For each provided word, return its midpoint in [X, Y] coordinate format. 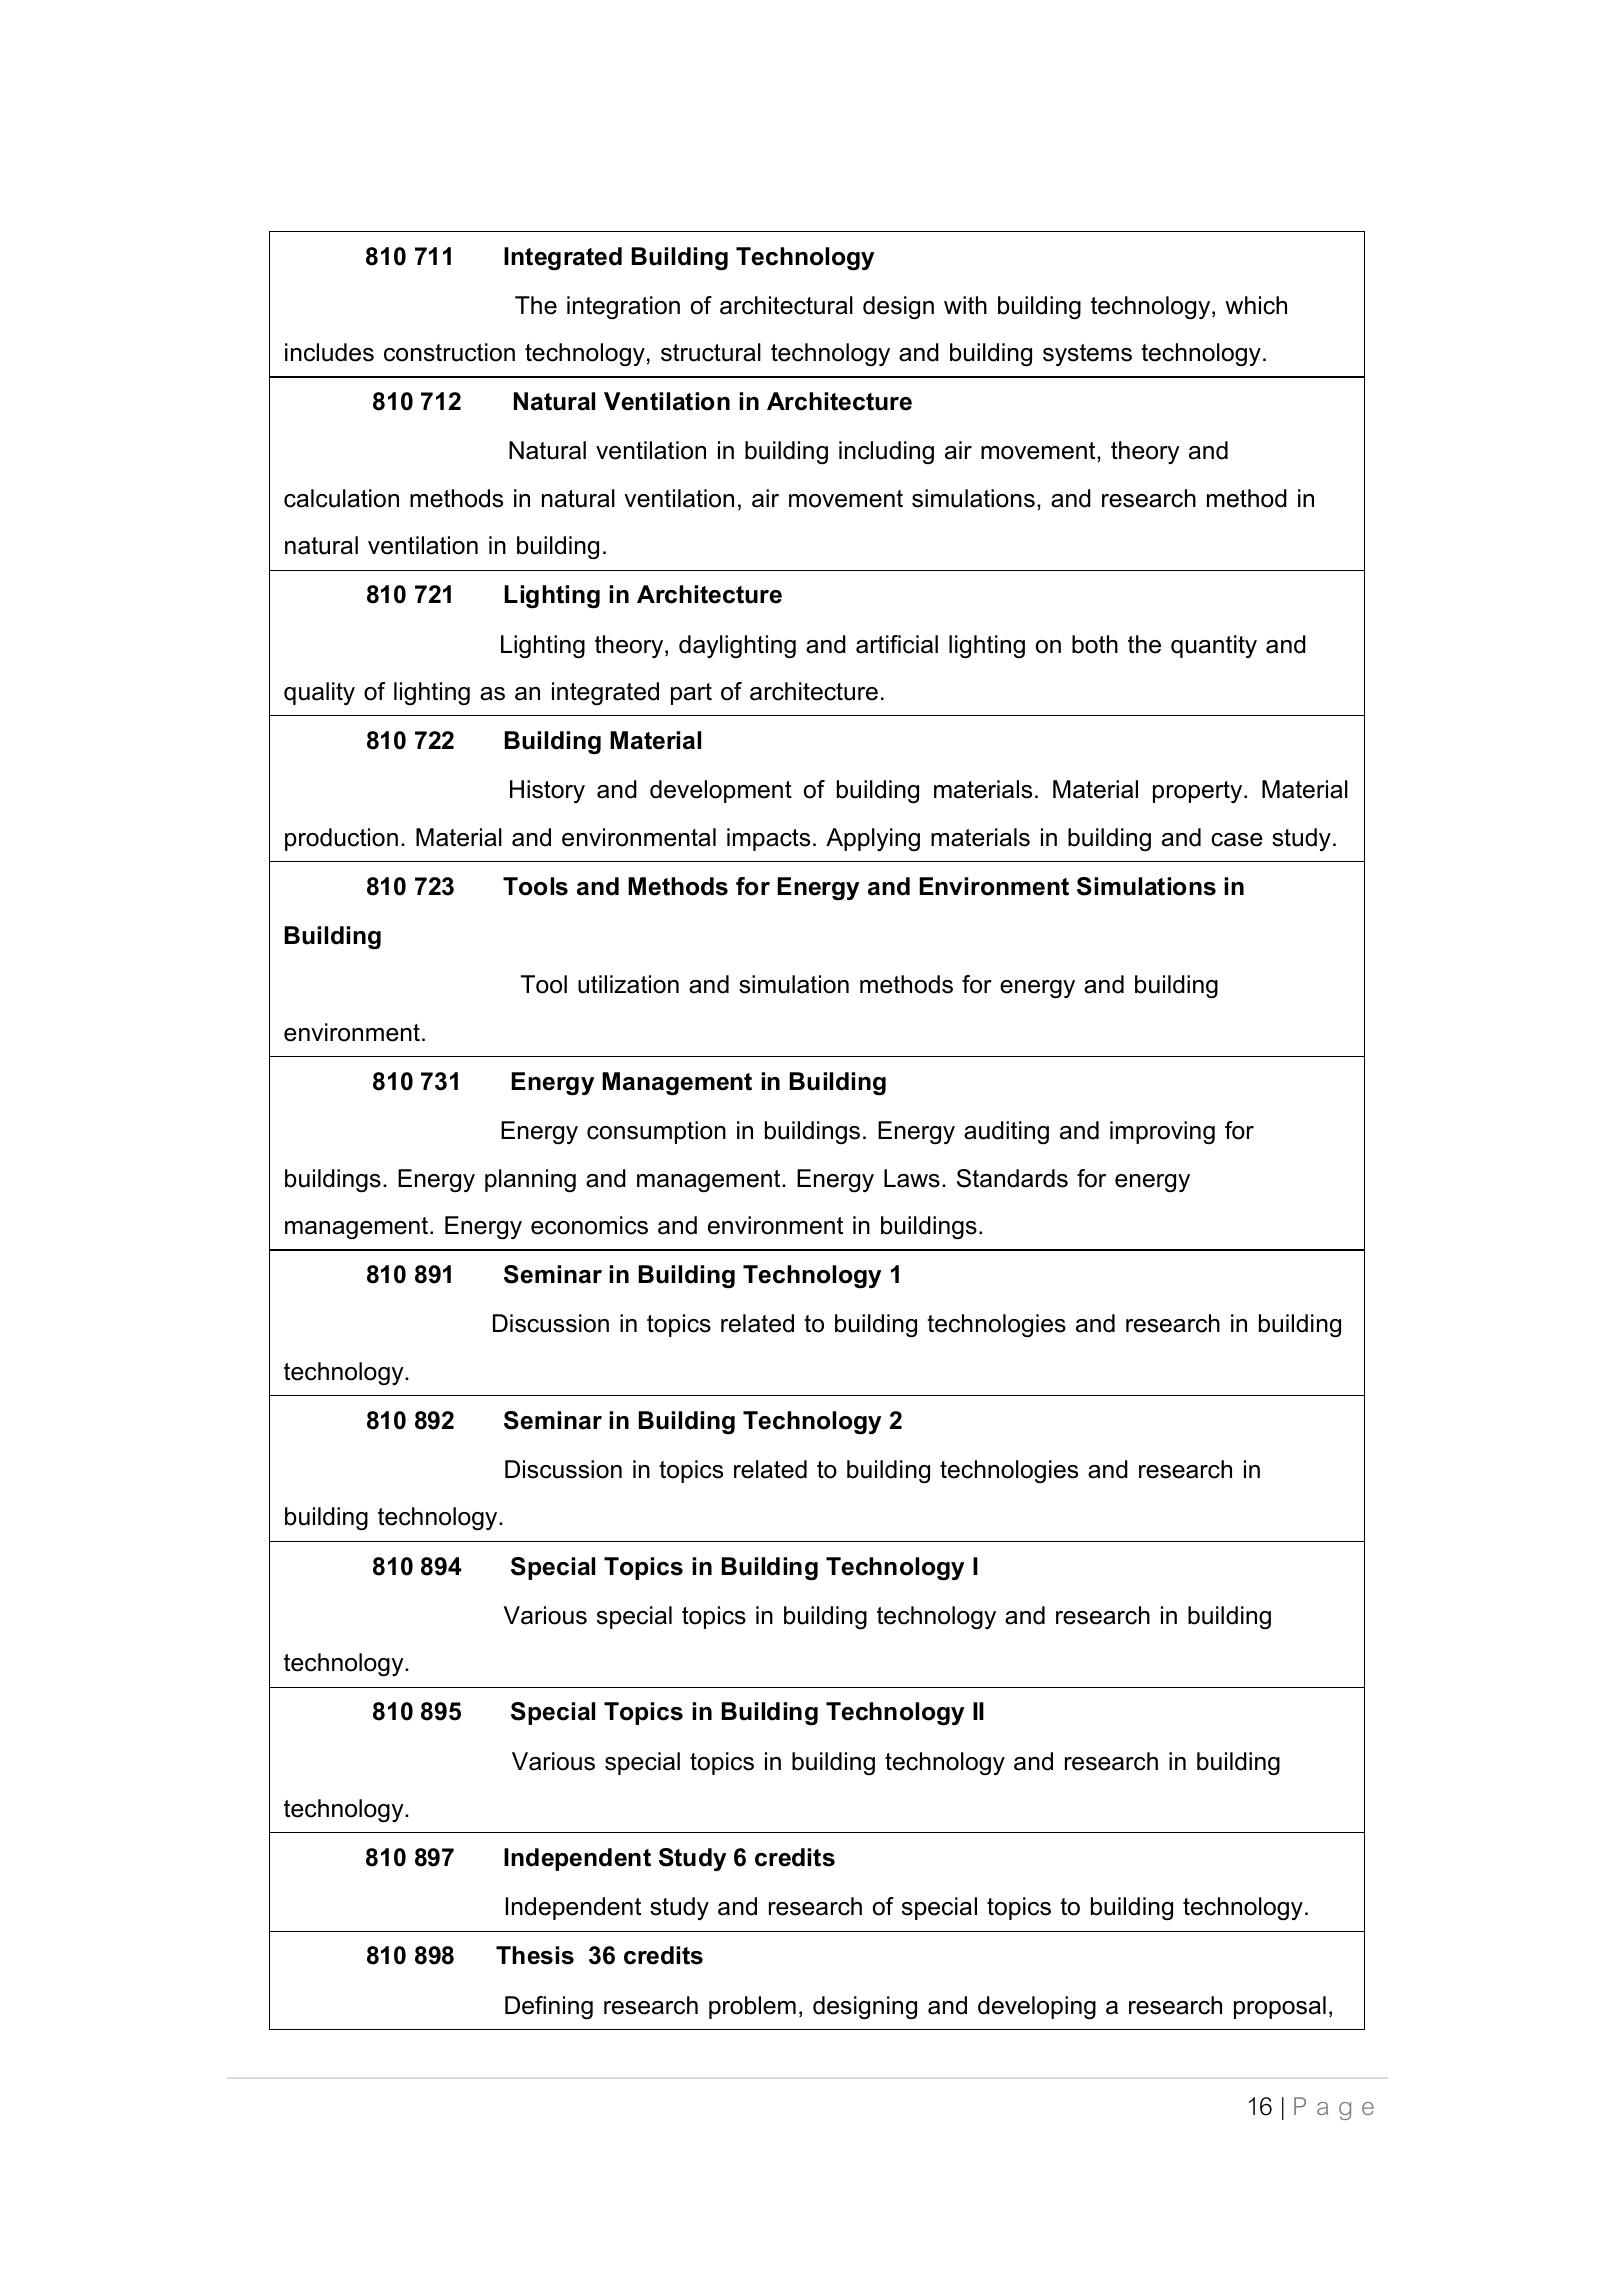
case [1237, 840]
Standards [1012, 1178]
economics [589, 1225]
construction [449, 352]
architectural [786, 305]
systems [1087, 355]
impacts [768, 839]
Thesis [535, 1955]
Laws [912, 1178]
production [341, 839]
